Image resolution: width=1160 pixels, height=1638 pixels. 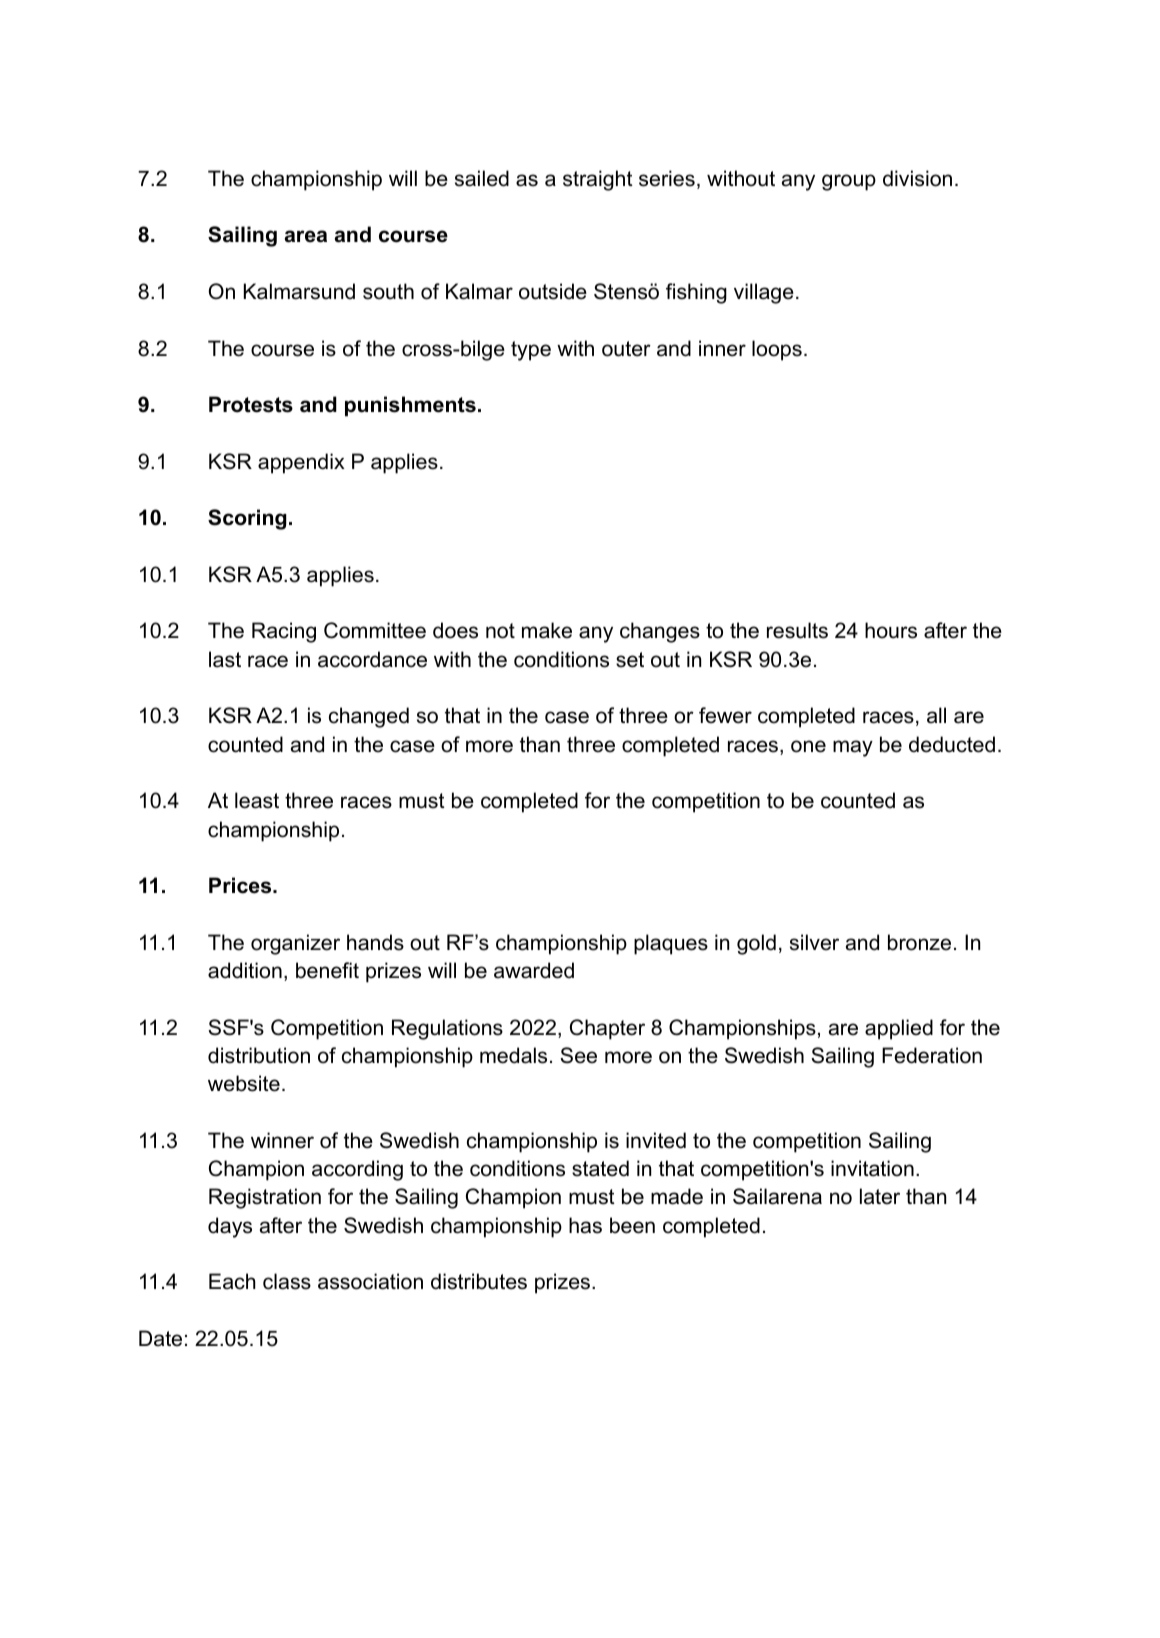 I want to click on set, so click(x=630, y=660).
